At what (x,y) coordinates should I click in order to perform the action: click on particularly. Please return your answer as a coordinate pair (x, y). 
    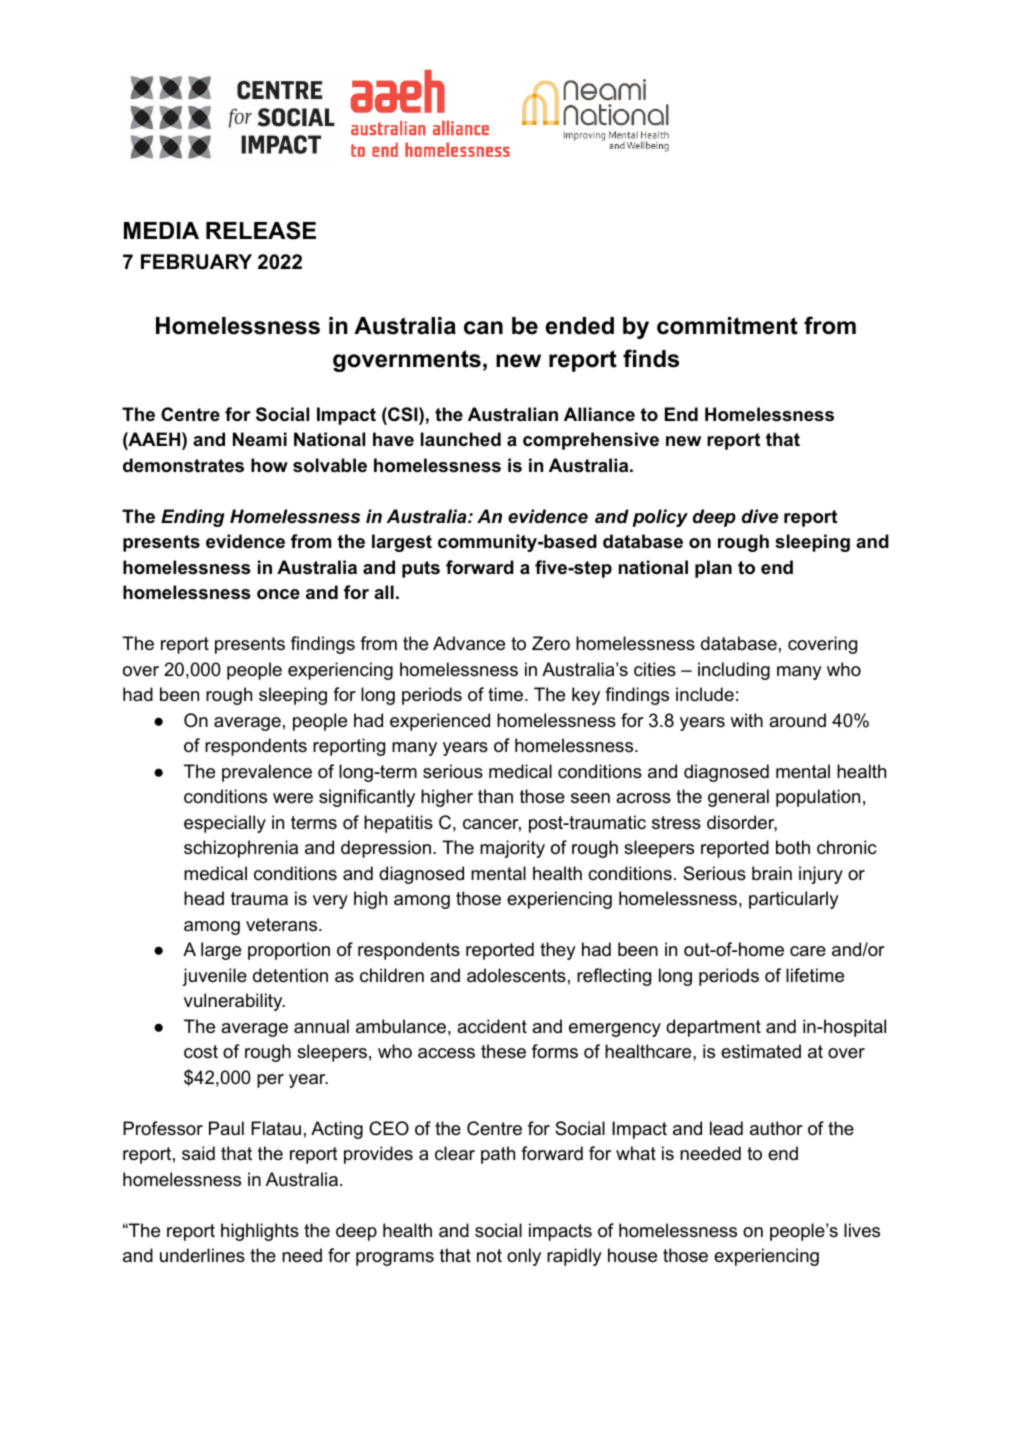
    Looking at the image, I should click on (794, 900).
